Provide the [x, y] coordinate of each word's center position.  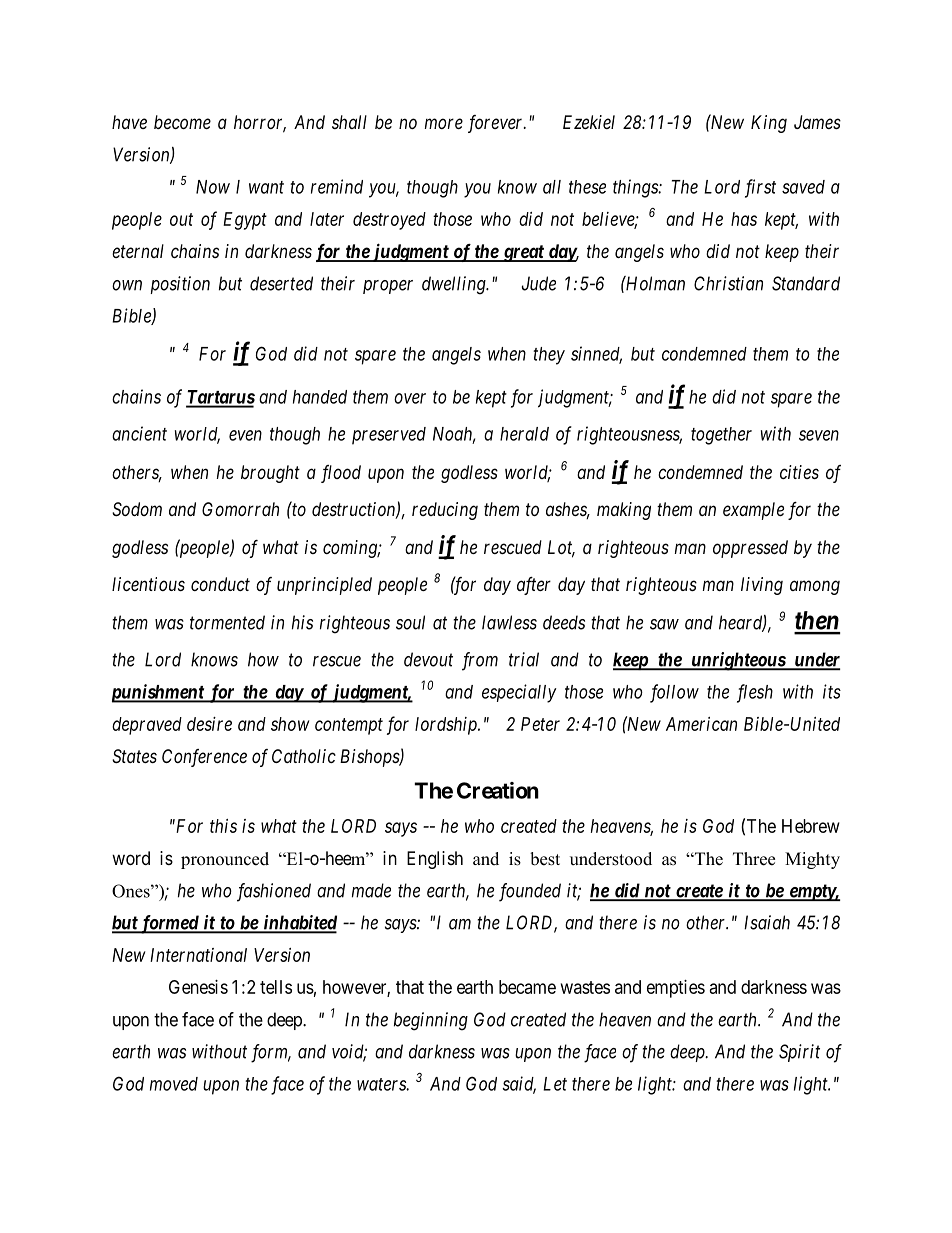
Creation [498, 790]
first [760, 188]
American [701, 724]
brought [270, 474]
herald [524, 434]
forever [497, 124]
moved [174, 1084]
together [721, 436]
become [182, 122]
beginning [431, 1021]
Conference [204, 758]
